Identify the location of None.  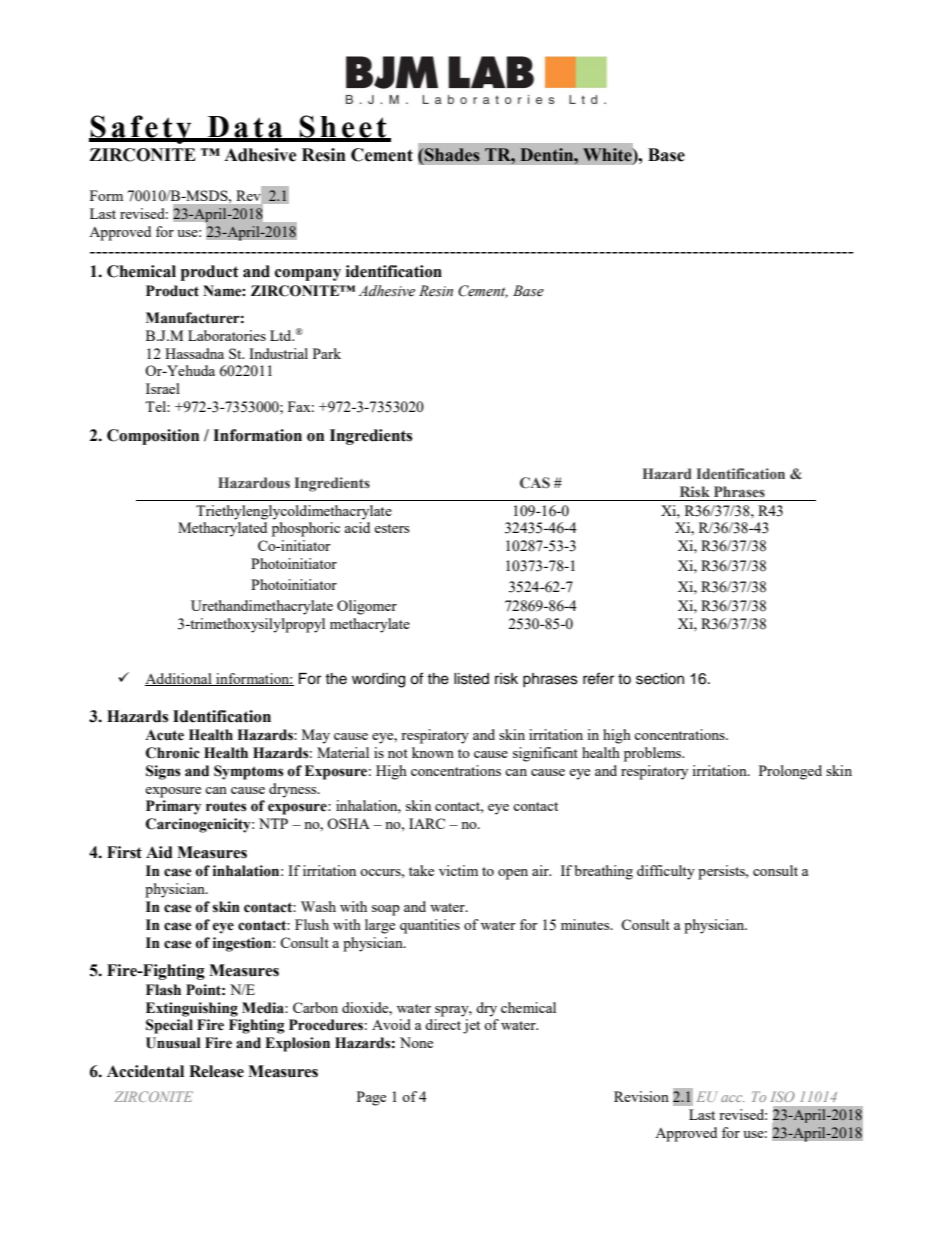
(416, 1042).
